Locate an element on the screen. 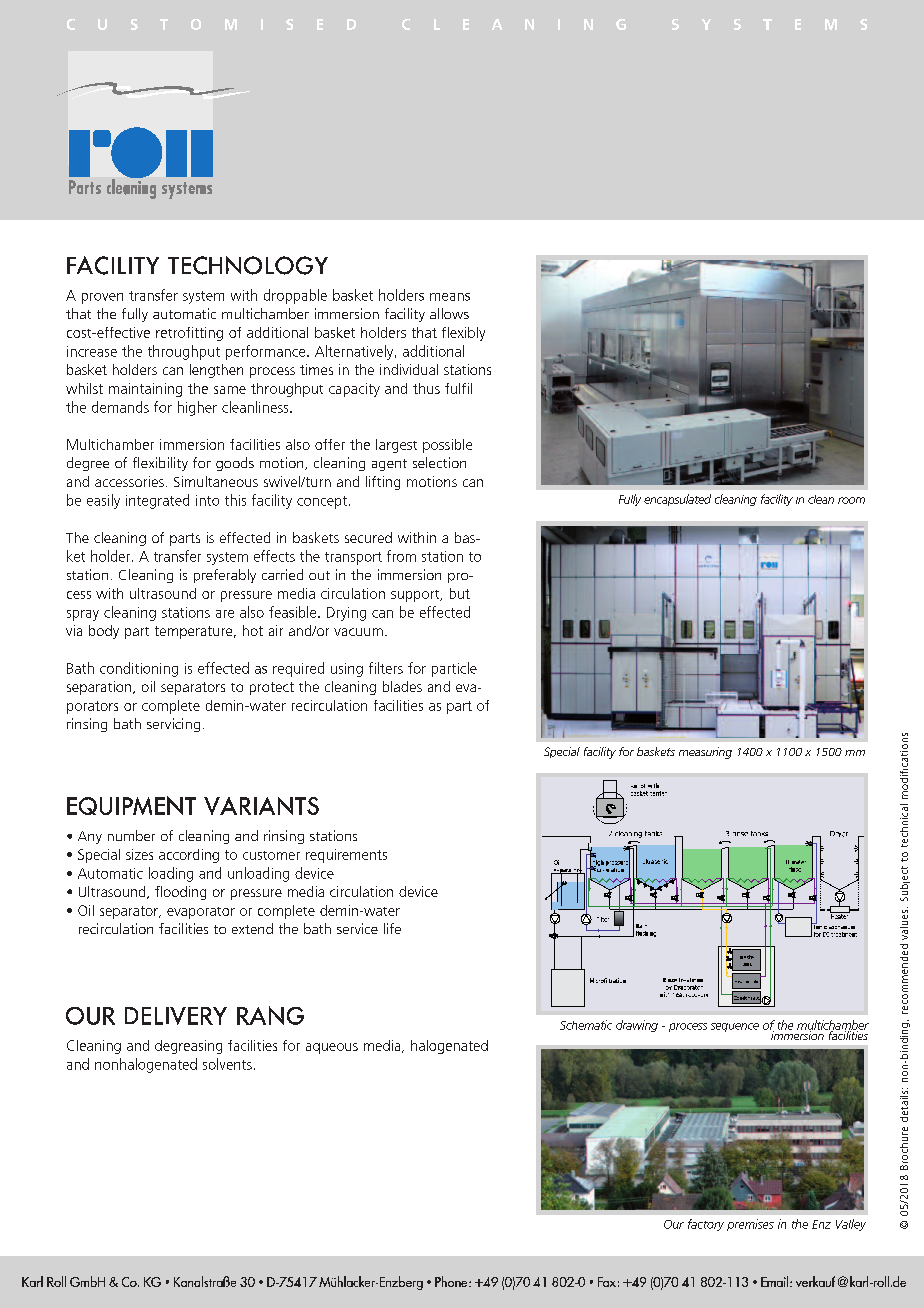 This screenshot has width=924, height=1308. flexibly is located at coordinates (463, 334).
